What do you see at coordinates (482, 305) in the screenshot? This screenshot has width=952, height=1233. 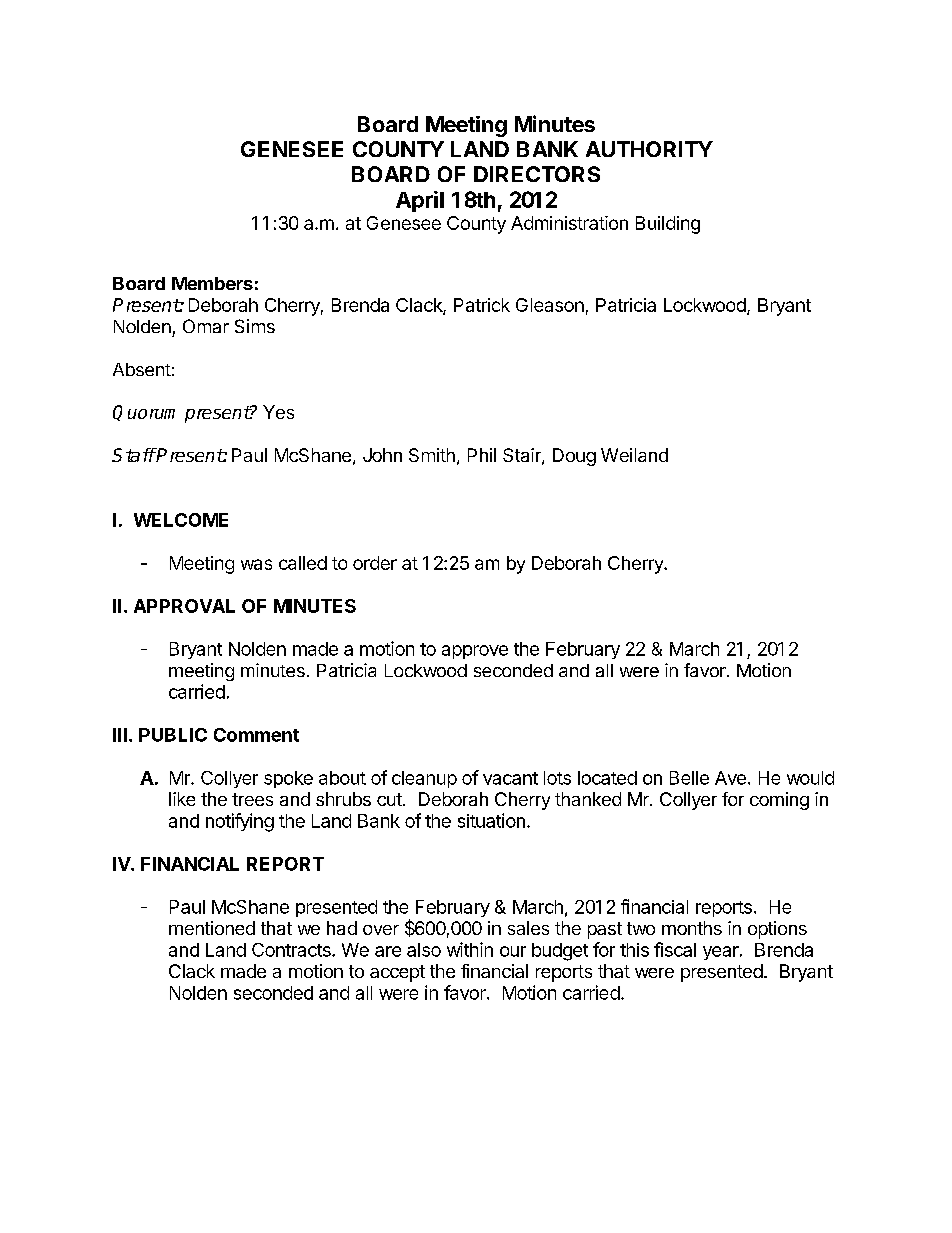 I see `Patrick` at bounding box center [482, 305].
